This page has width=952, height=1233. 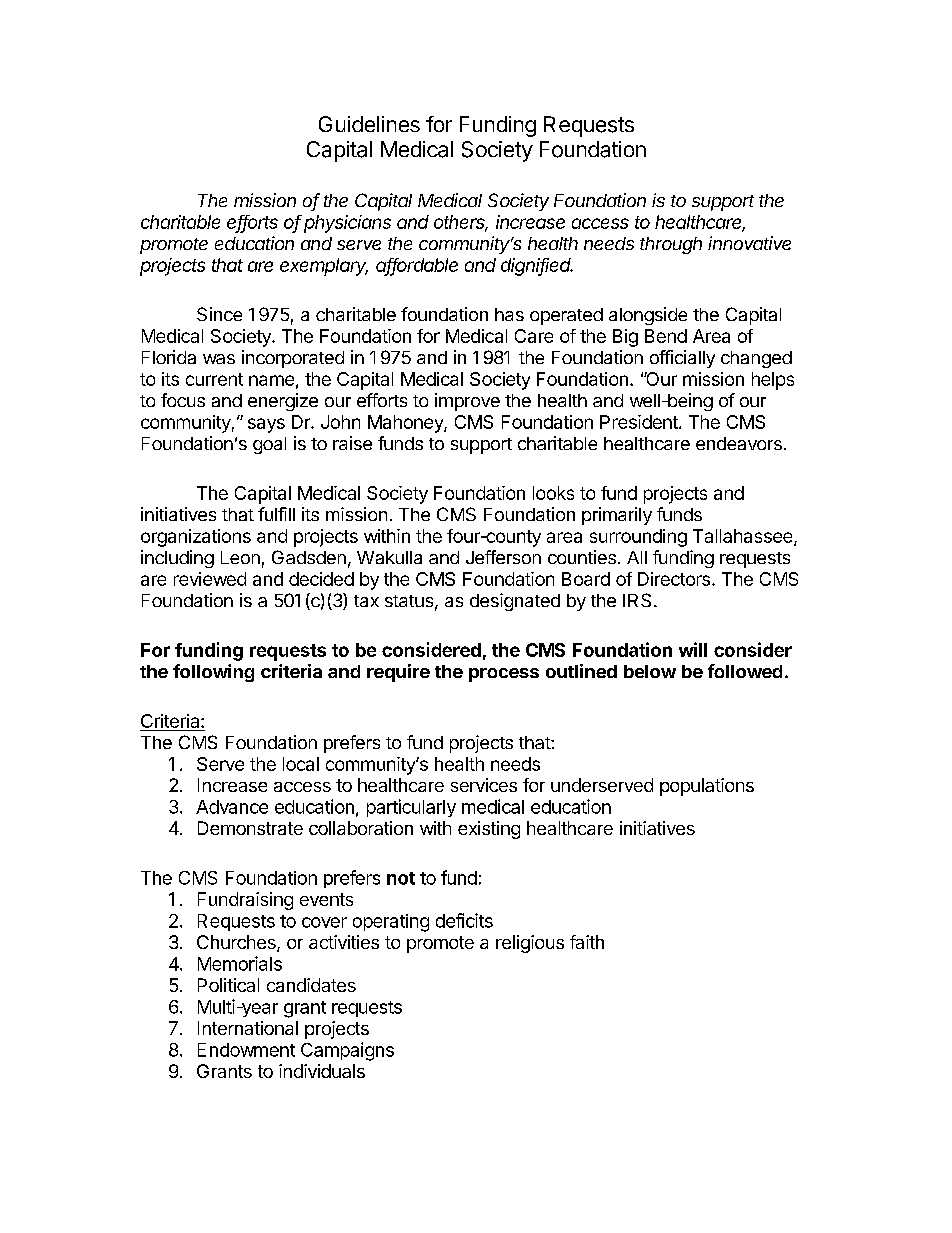 I want to click on endeavors, so click(x=739, y=443).
